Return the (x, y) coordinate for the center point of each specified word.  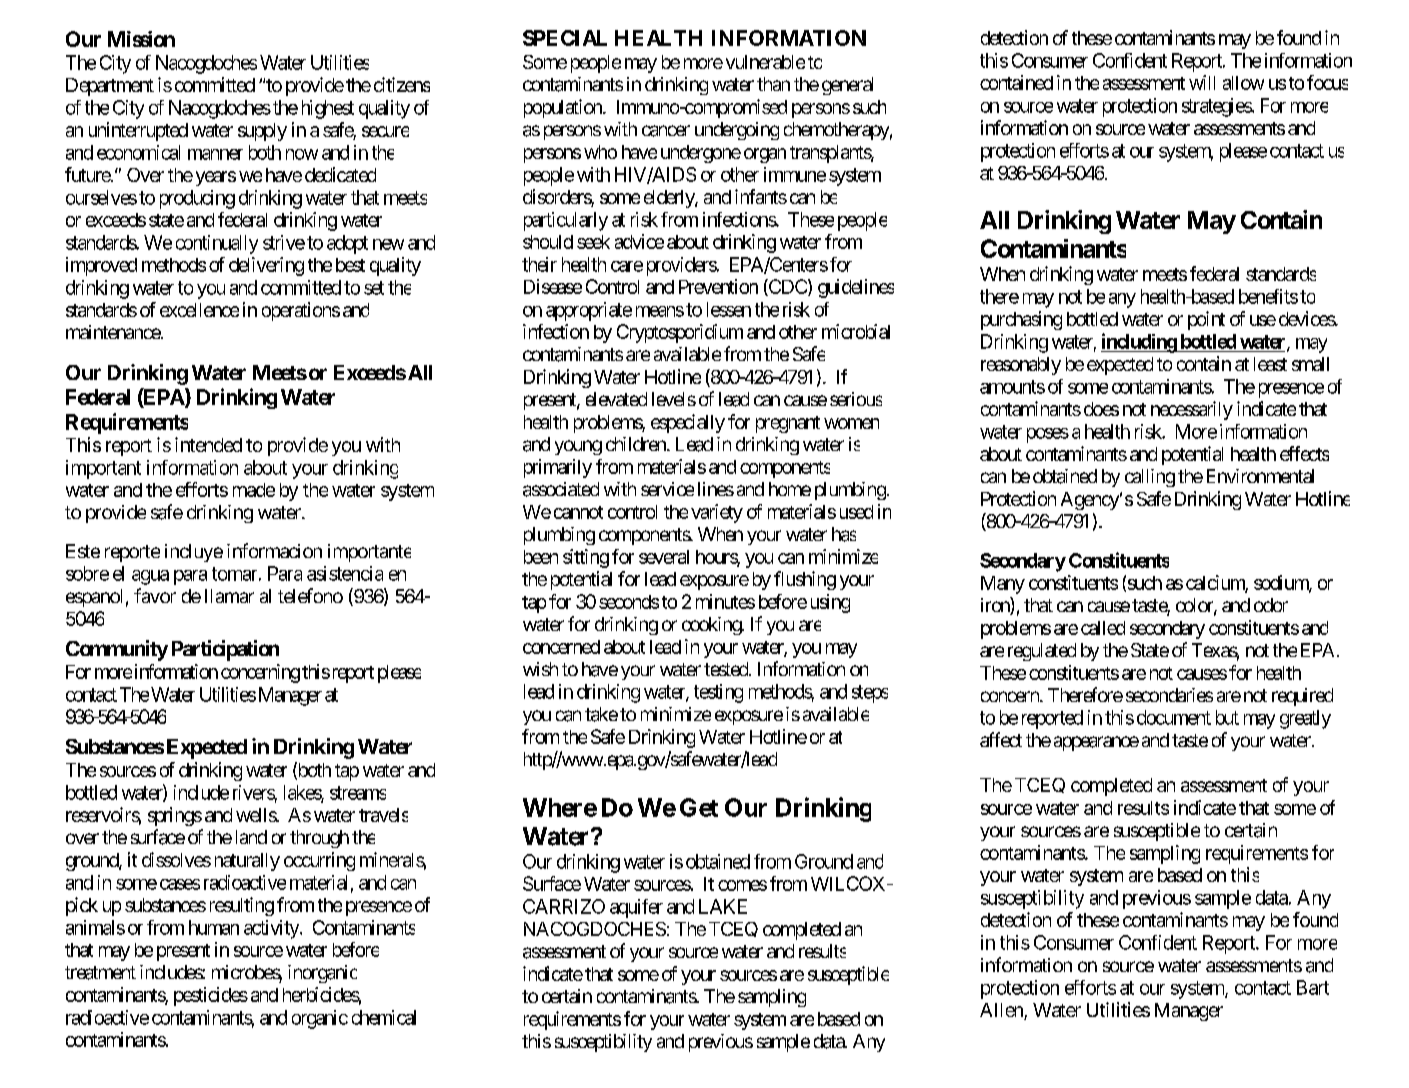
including (1139, 343)
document (1174, 717)
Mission (141, 39)
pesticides (211, 996)
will (1202, 82)
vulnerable (765, 62)
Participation (225, 650)
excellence (199, 310)
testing (718, 693)
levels (674, 399)
